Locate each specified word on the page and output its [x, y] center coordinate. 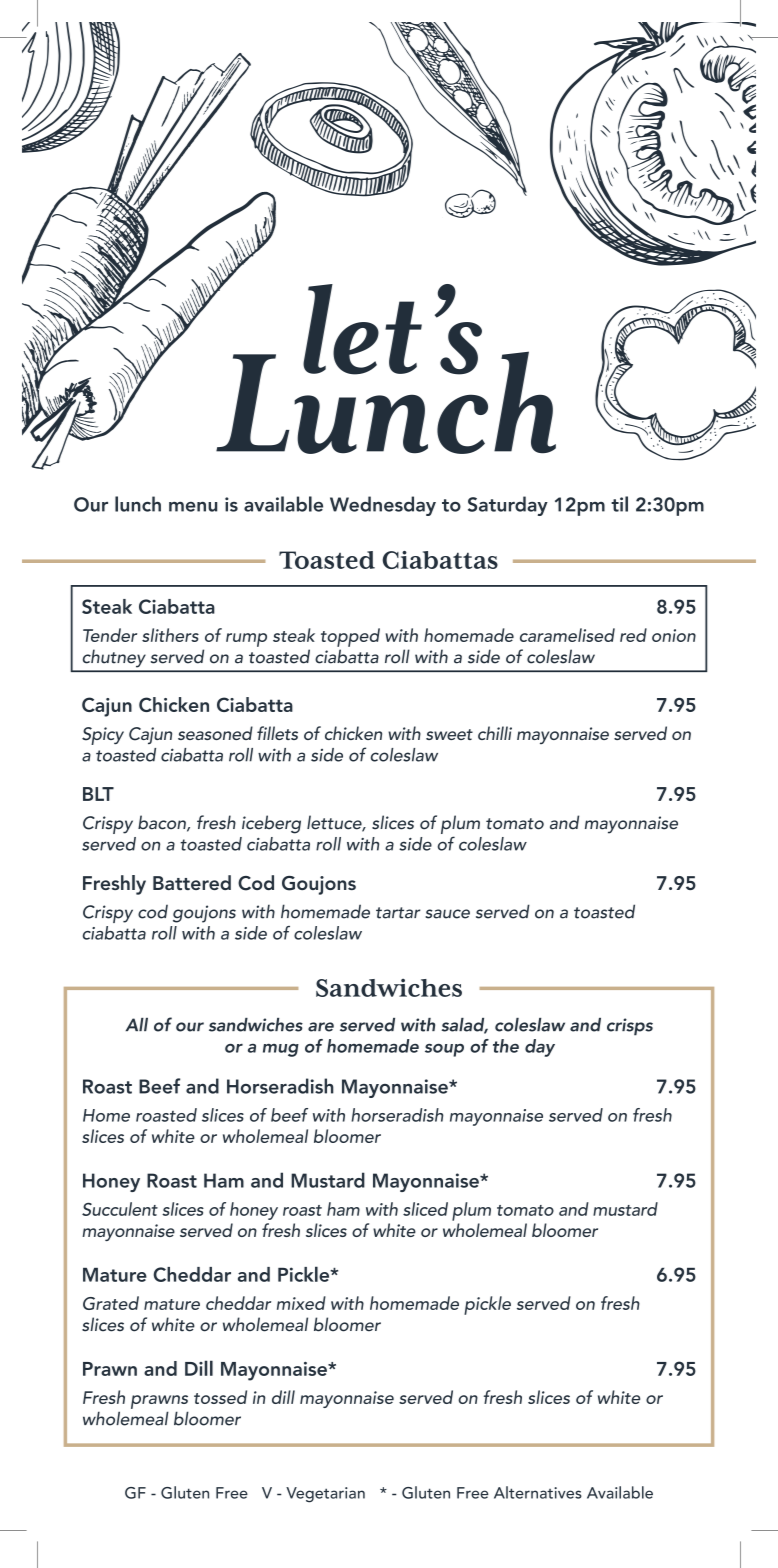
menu [193, 507]
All [136, 1024]
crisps [630, 1027]
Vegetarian [325, 1495]
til [619, 504]
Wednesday [383, 506]
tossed [220, 1397]
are [321, 1027]
